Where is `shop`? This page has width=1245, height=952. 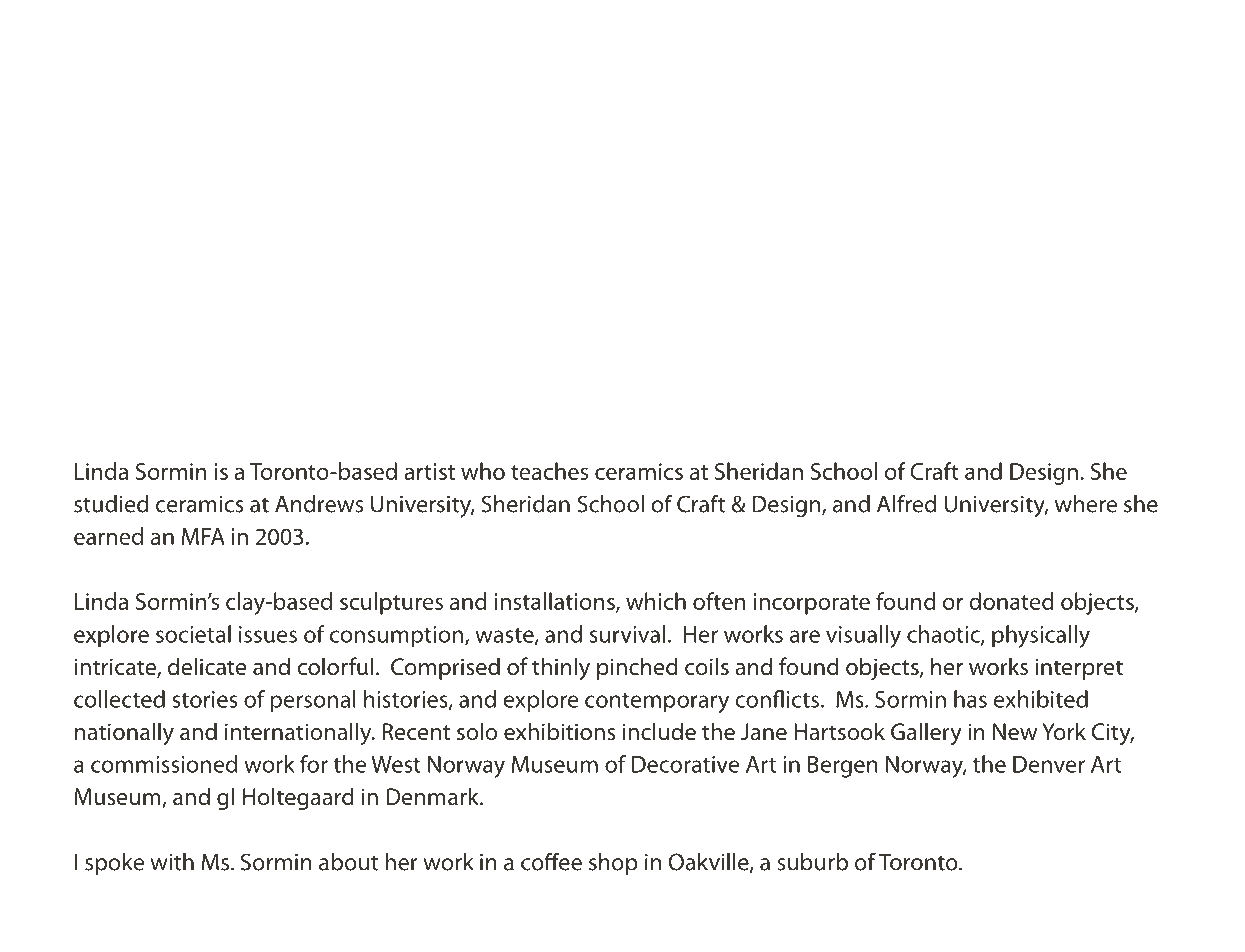 shop is located at coordinates (613, 864).
